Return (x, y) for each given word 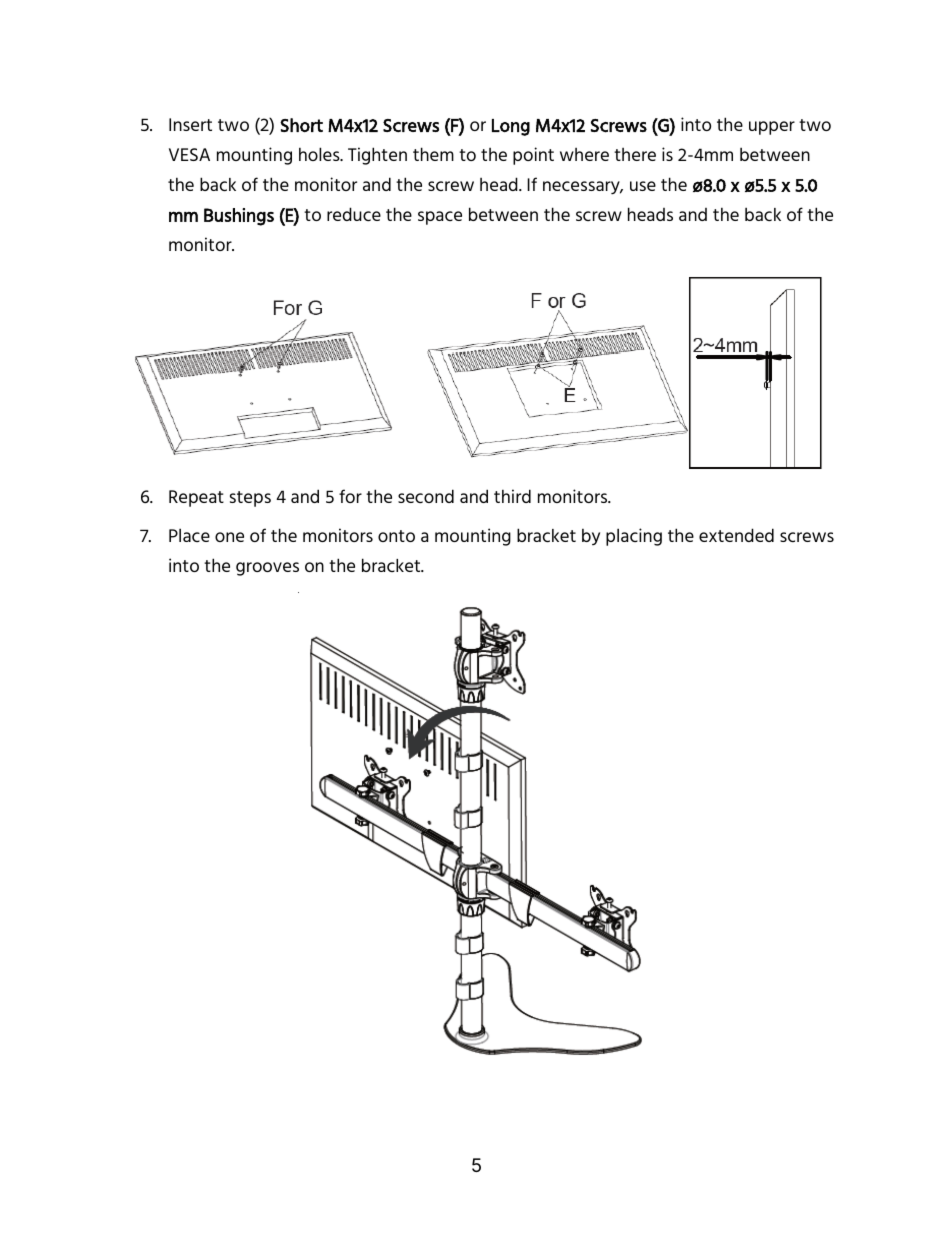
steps (250, 499)
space (440, 218)
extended (736, 535)
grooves (267, 569)
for (350, 496)
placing (634, 537)
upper (772, 128)
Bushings (239, 217)
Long (511, 127)
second (426, 496)
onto (396, 536)
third (512, 496)
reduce (354, 214)
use (643, 186)
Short (301, 125)
